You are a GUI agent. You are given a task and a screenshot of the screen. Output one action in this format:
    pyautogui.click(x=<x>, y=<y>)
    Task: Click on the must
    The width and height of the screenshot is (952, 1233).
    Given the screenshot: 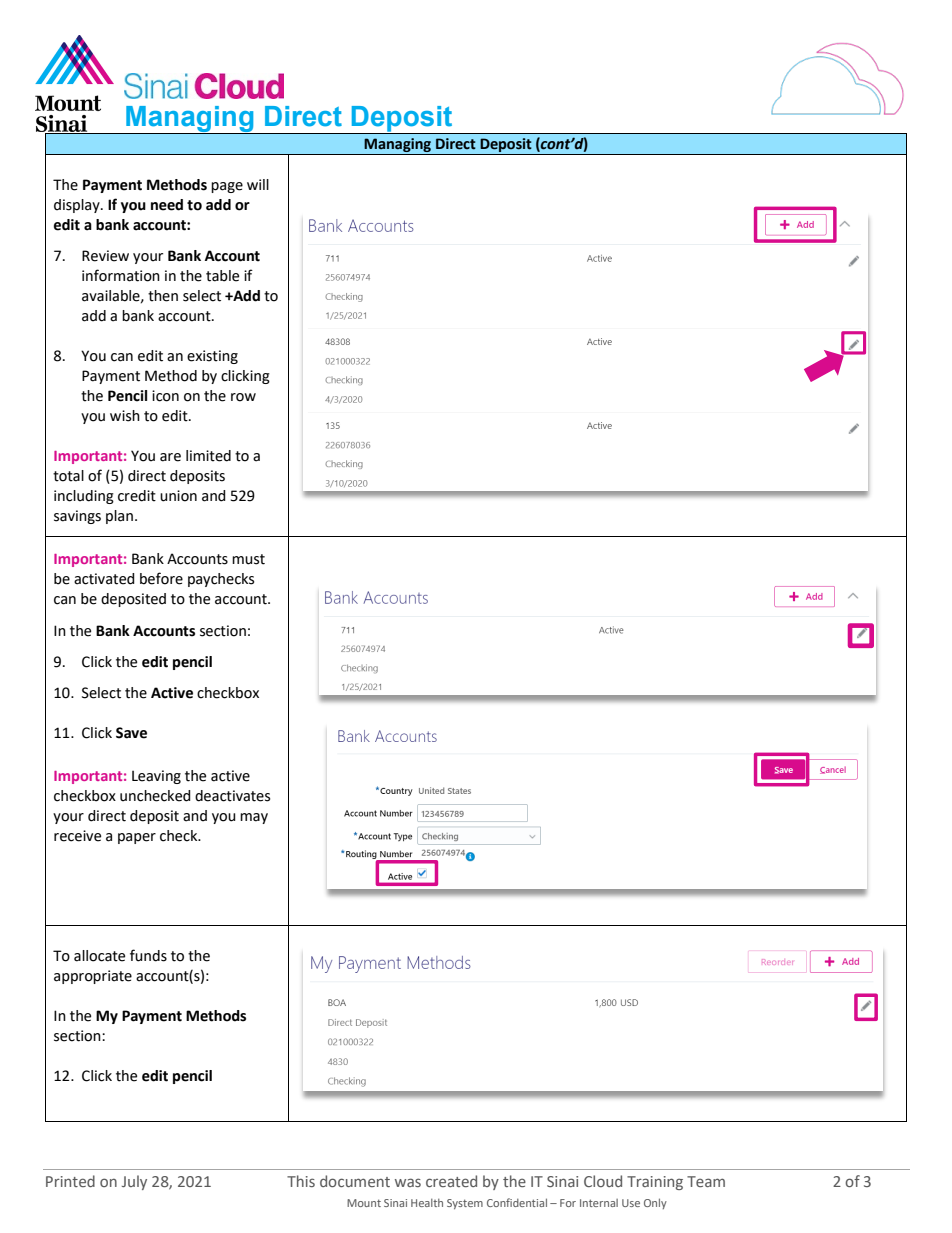 What is the action you would take?
    pyautogui.click(x=248, y=559)
